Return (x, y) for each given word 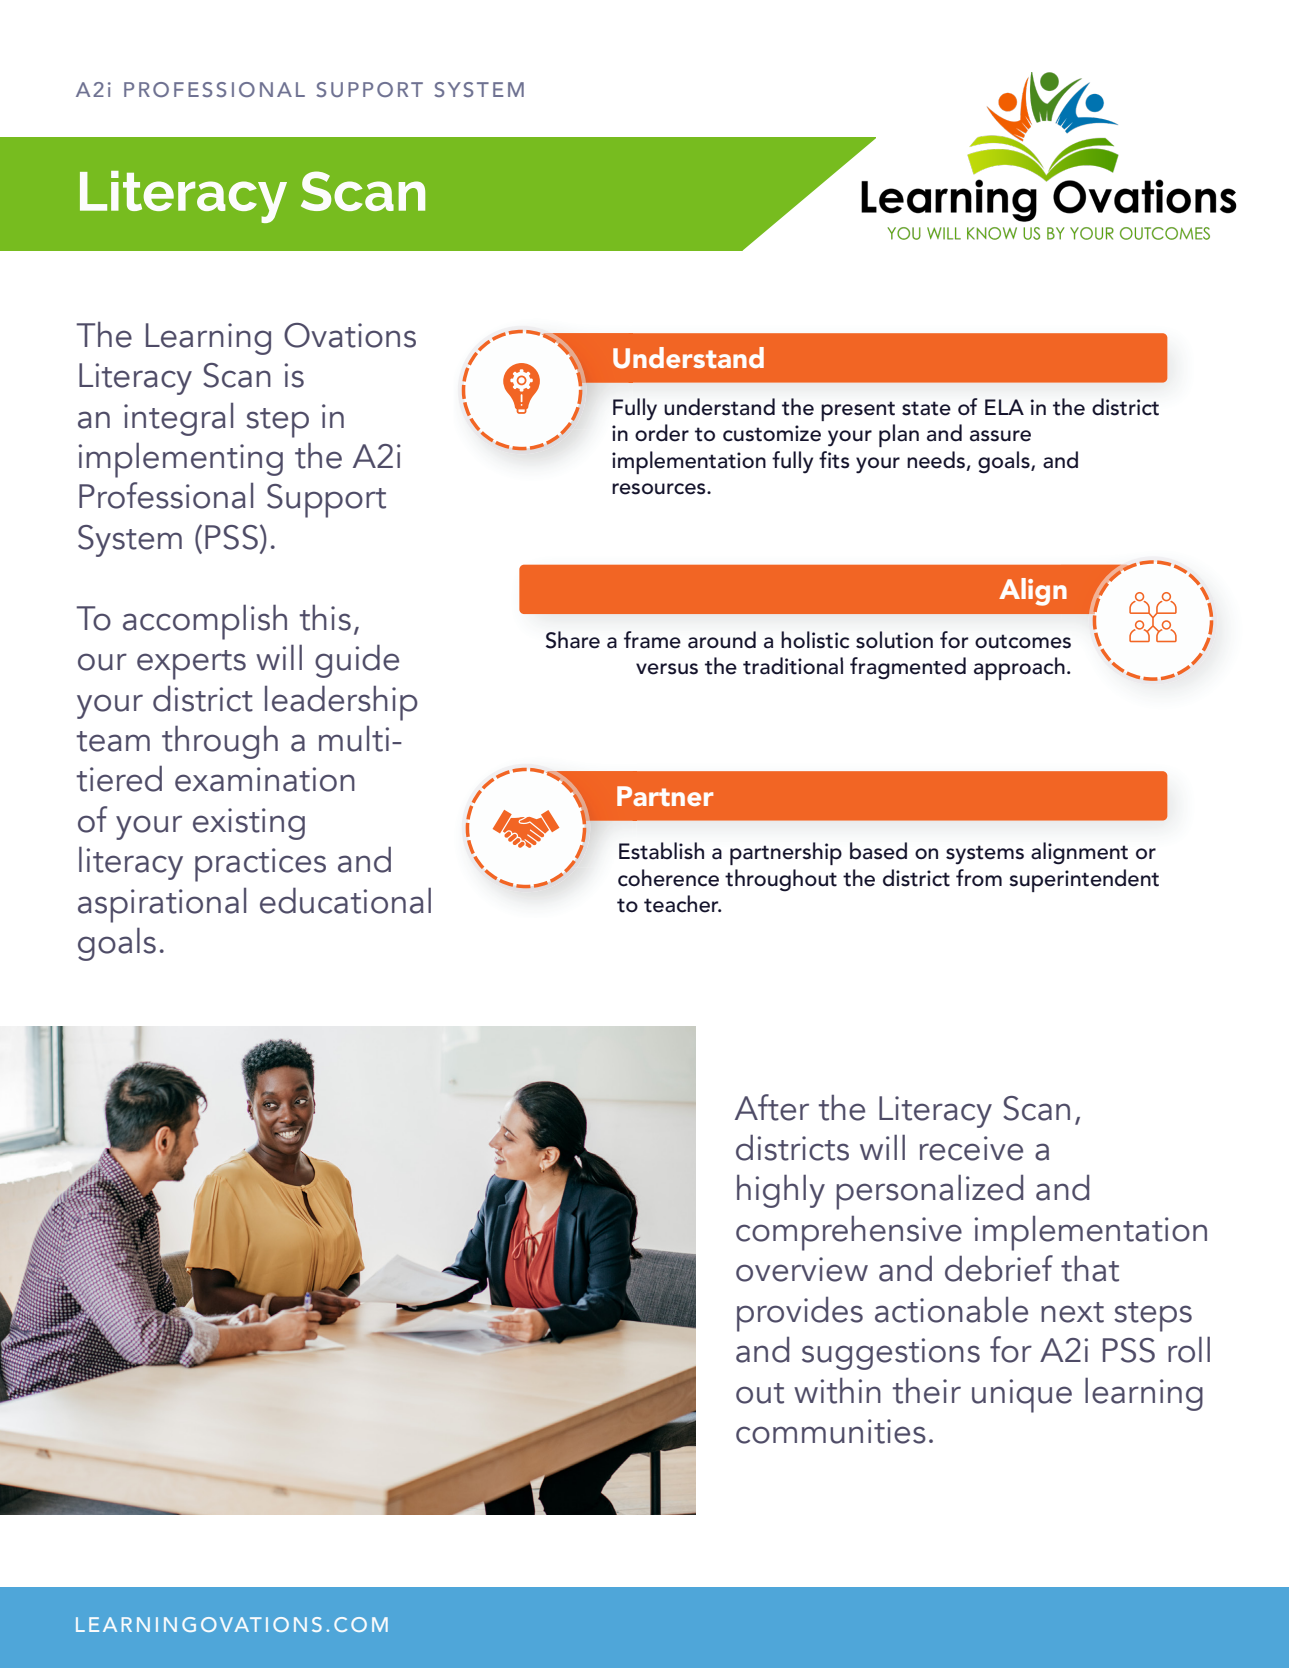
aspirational (162, 905)
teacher (682, 904)
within (837, 1390)
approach (1019, 668)
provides (800, 1314)
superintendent (1084, 880)
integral (178, 419)
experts (191, 665)
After (772, 1107)
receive (971, 1148)
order (662, 433)
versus (667, 669)
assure (1000, 436)
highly (781, 1191)
